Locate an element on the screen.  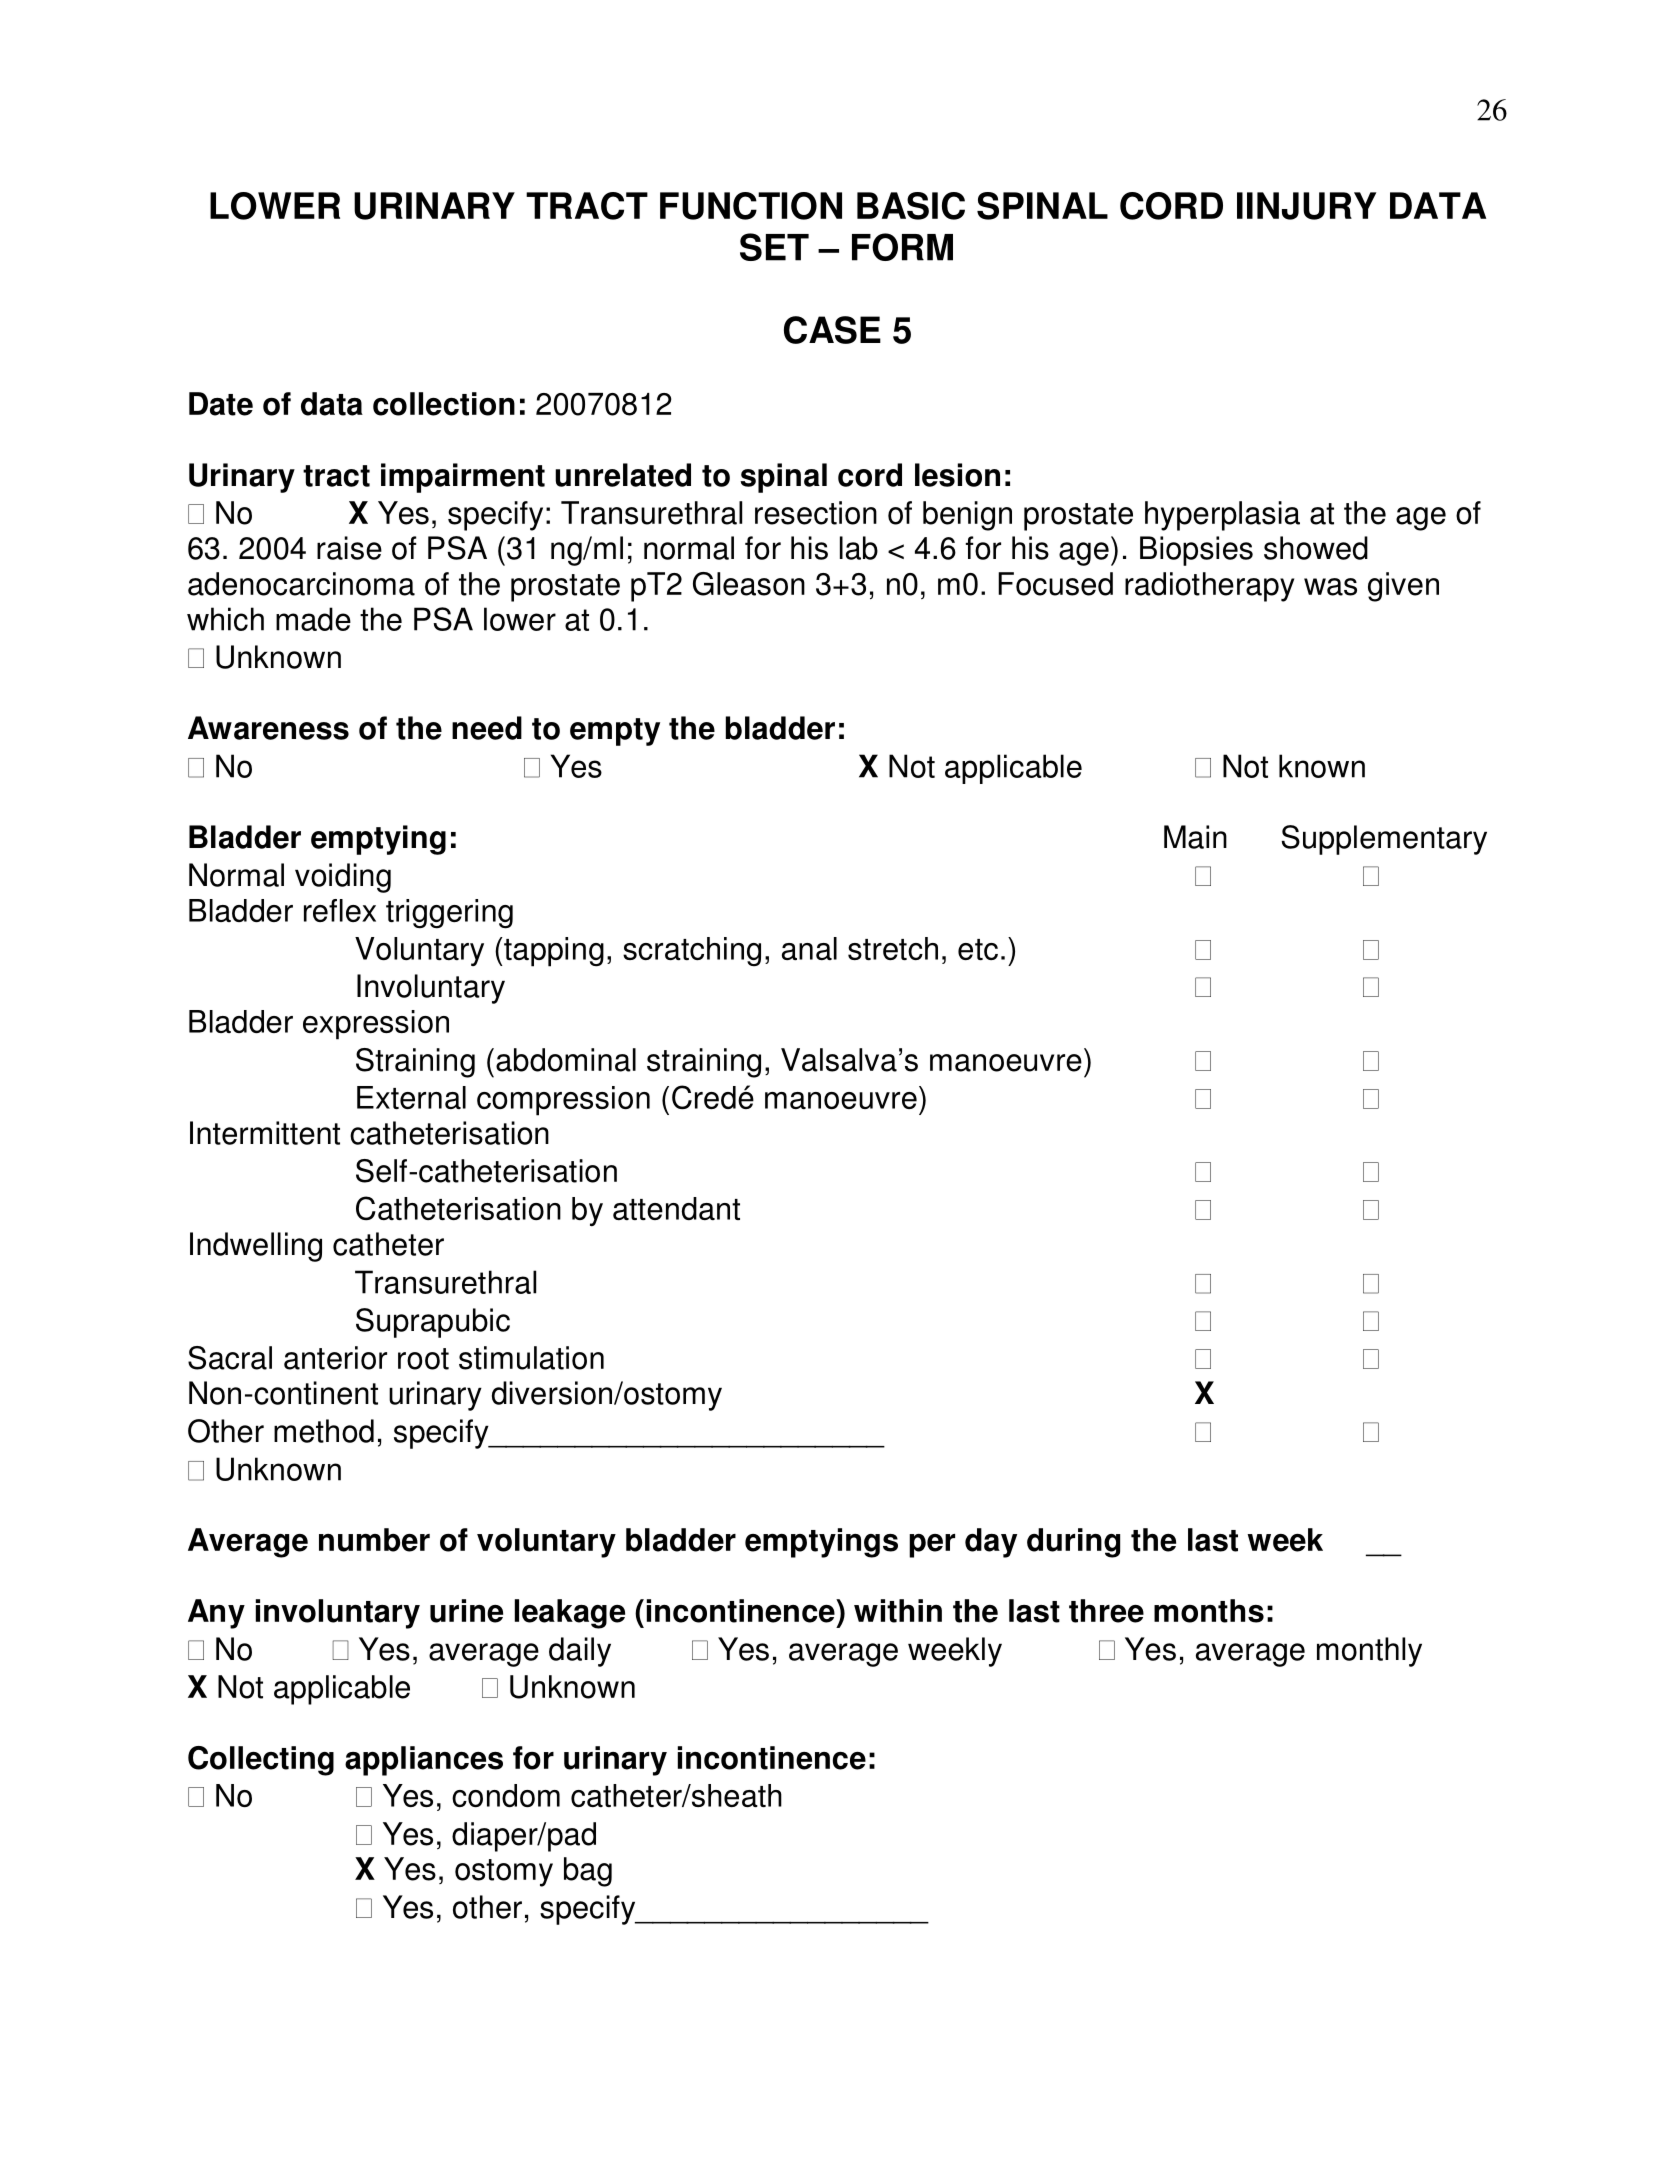
anal is located at coordinates (809, 948).
